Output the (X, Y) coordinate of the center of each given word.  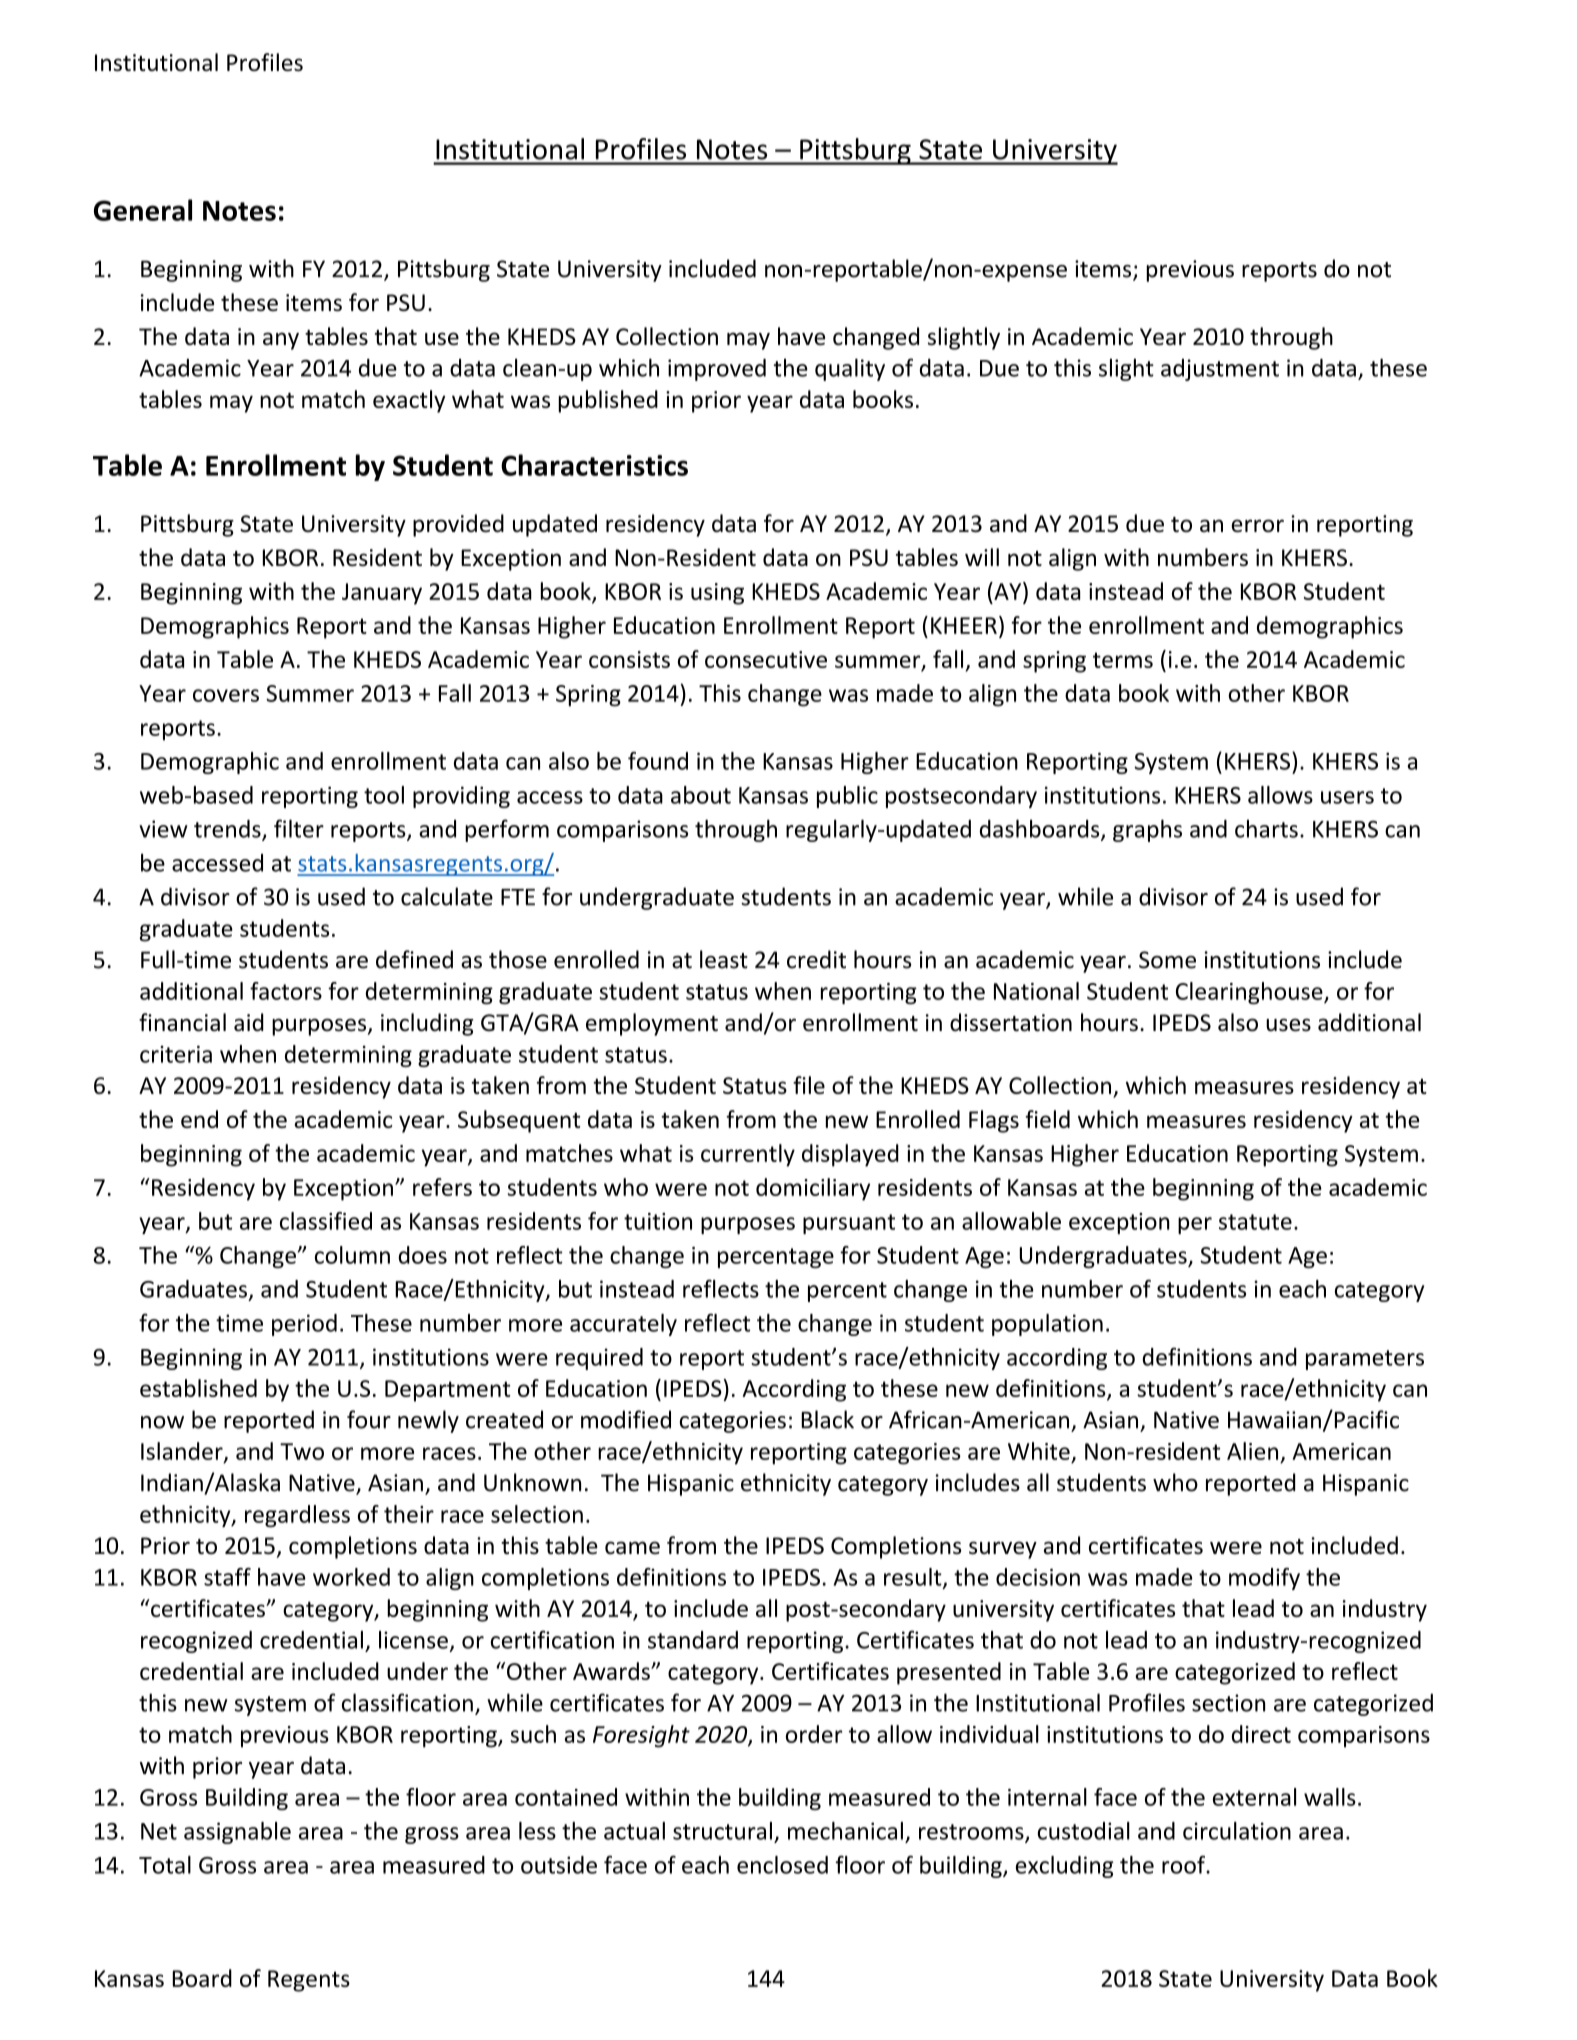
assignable (237, 1833)
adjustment (1220, 370)
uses (1288, 1025)
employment (652, 1024)
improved (717, 370)
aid (249, 1022)
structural (722, 1831)
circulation (1237, 1831)
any (281, 341)
